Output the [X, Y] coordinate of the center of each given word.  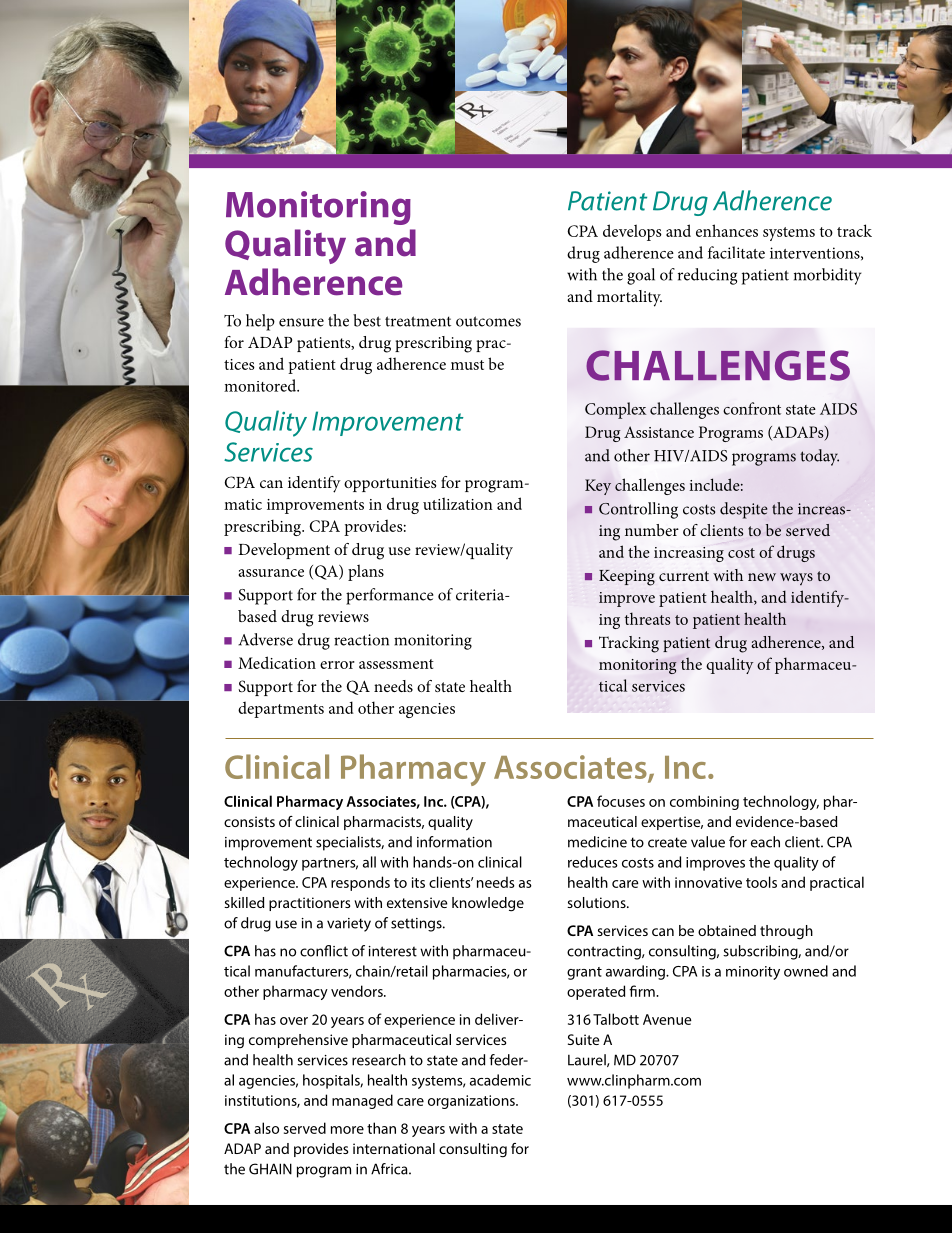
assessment [396, 664]
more [347, 1130]
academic [500, 1080]
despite [744, 510]
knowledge [488, 904]
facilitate [736, 252]
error [337, 665]
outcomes [488, 321]
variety [349, 925]
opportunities [390, 484]
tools [761, 882]
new [762, 577]
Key [598, 487]
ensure [301, 322]
